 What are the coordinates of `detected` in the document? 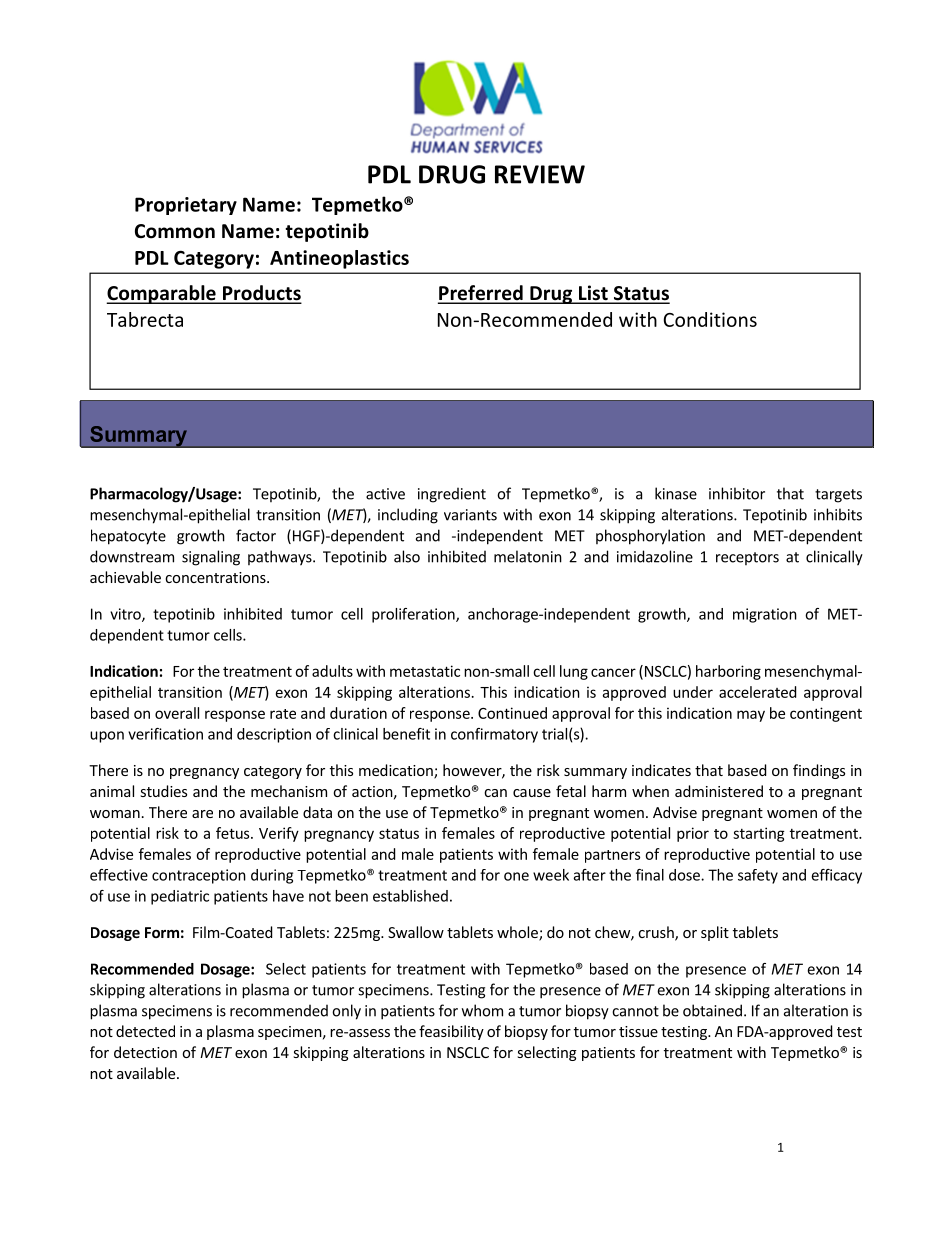 It's located at (145, 1031).
